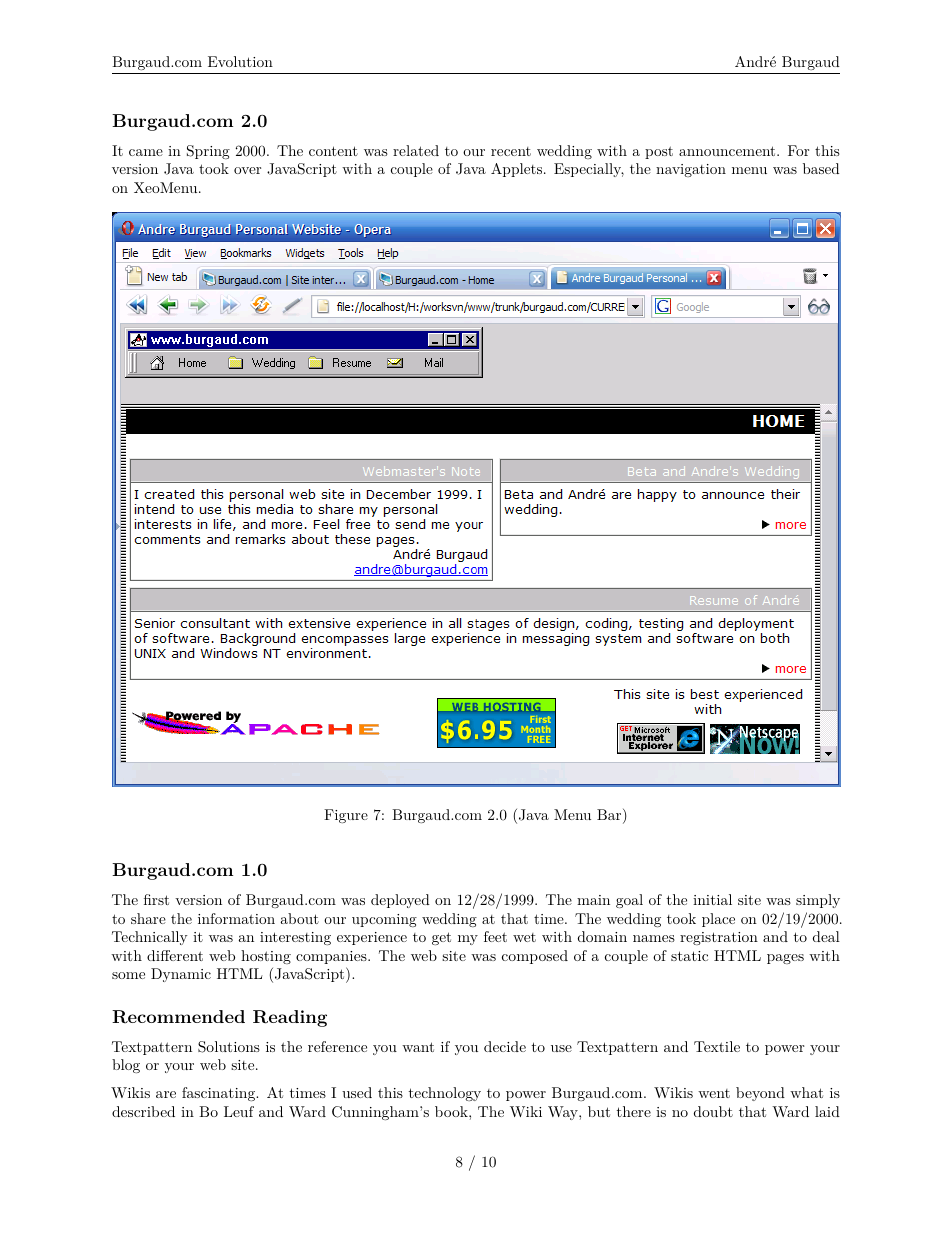 The width and height of the screenshot is (952, 1233). I want to click on navigation, so click(691, 170).
